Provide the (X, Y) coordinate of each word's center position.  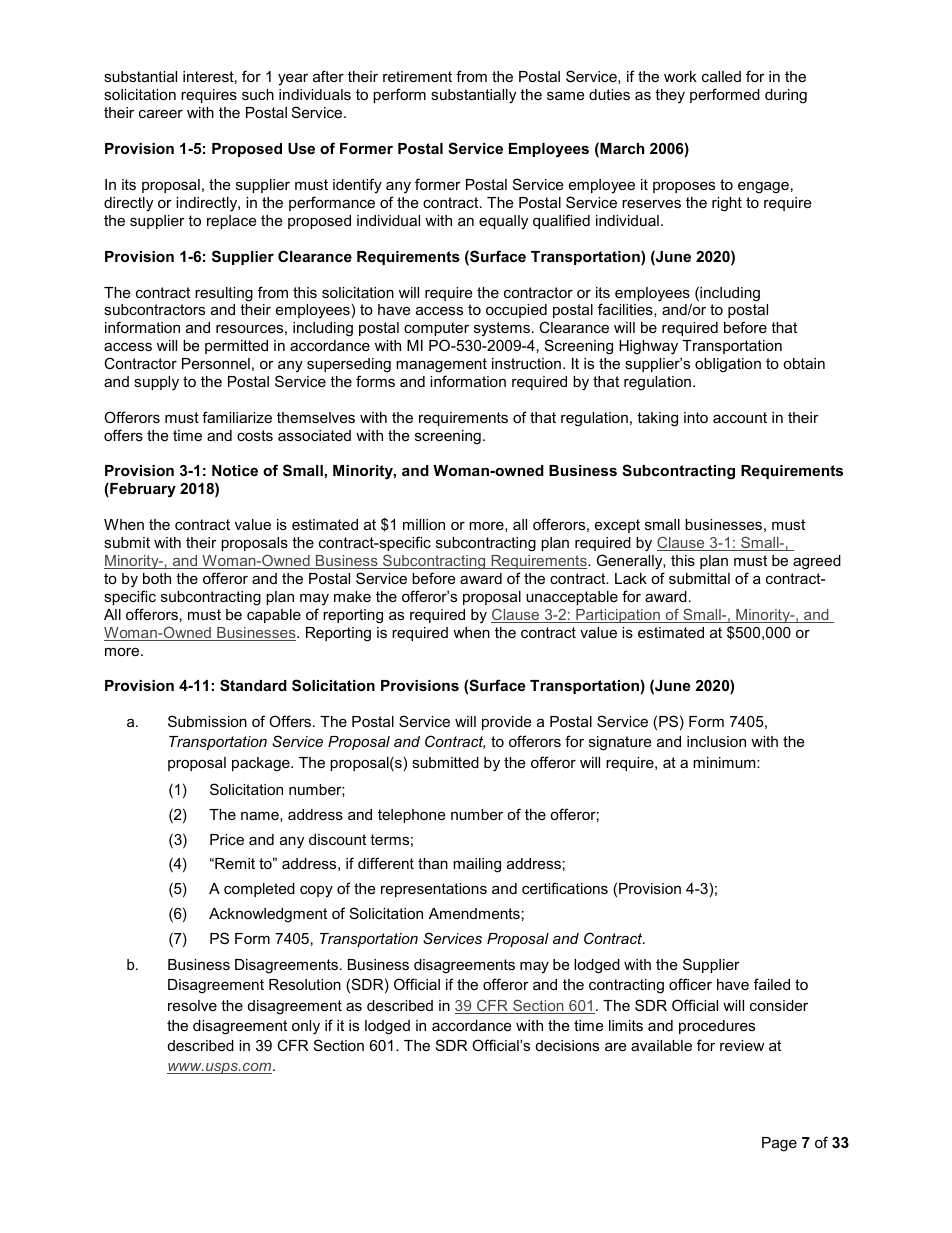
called (721, 76)
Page (779, 1144)
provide (506, 723)
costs (255, 435)
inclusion (716, 741)
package (262, 764)
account (740, 417)
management (441, 367)
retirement (417, 76)
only (306, 1027)
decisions (567, 1045)
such (258, 94)
